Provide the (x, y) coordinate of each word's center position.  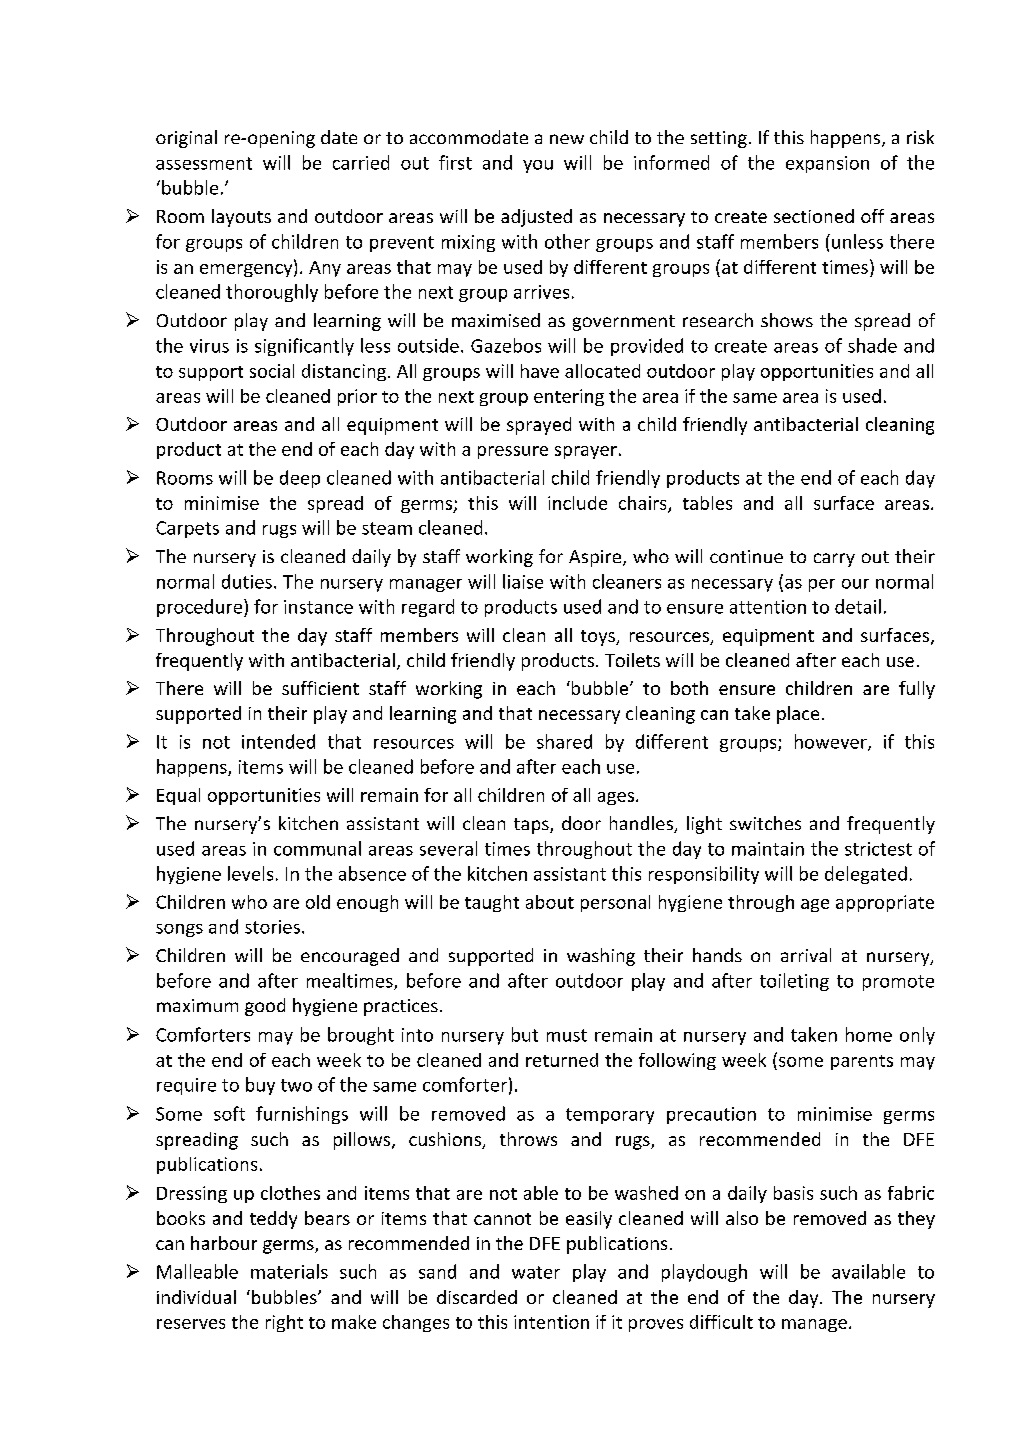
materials (289, 1271)
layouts (241, 218)
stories (272, 927)
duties (247, 581)
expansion (827, 164)
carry (834, 560)
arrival (806, 955)
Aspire (596, 558)
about (550, 902)
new (567, 139)
